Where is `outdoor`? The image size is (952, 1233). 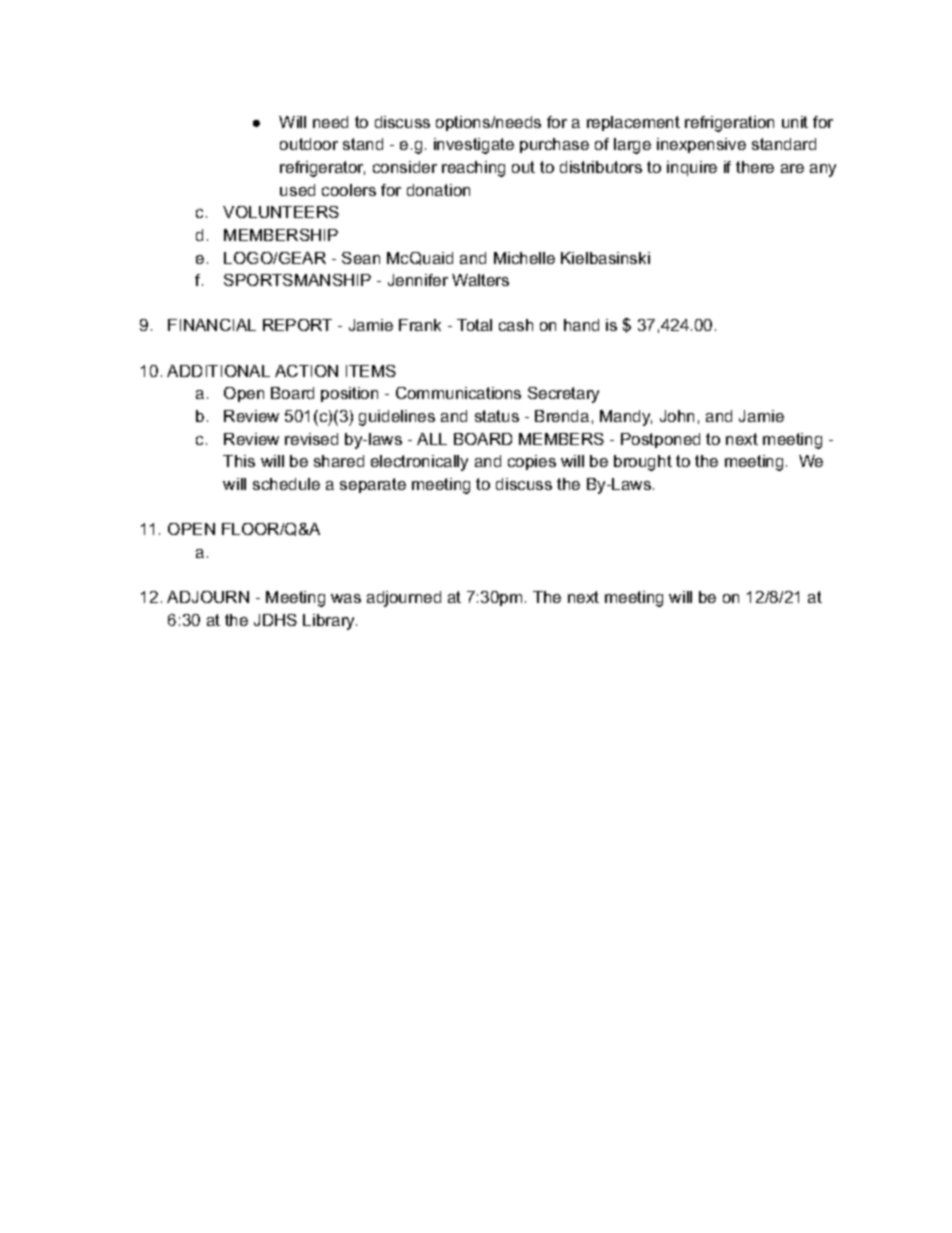 outdoor is located at coordinates (309, 144).
